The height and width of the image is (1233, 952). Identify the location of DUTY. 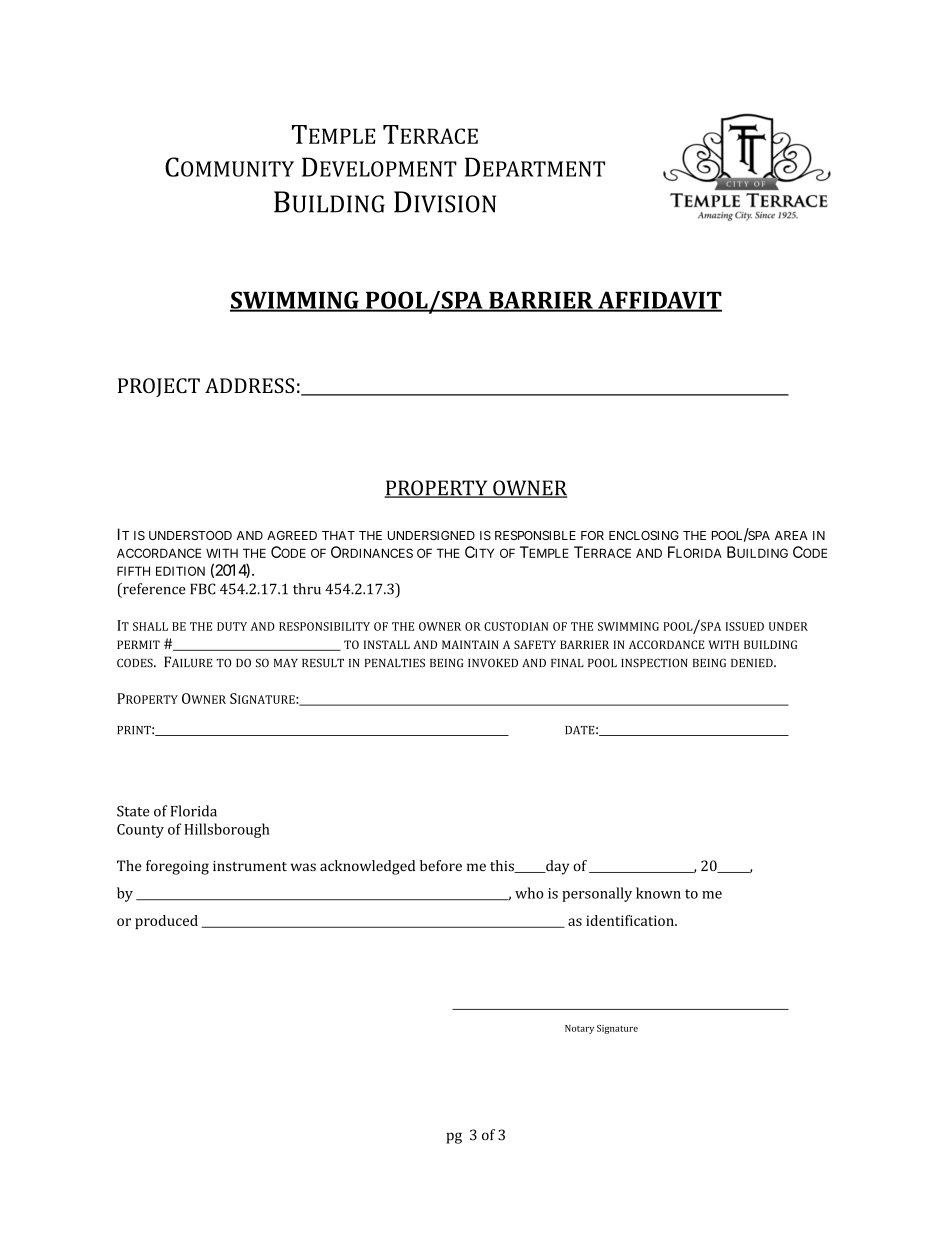
(232, 626).
